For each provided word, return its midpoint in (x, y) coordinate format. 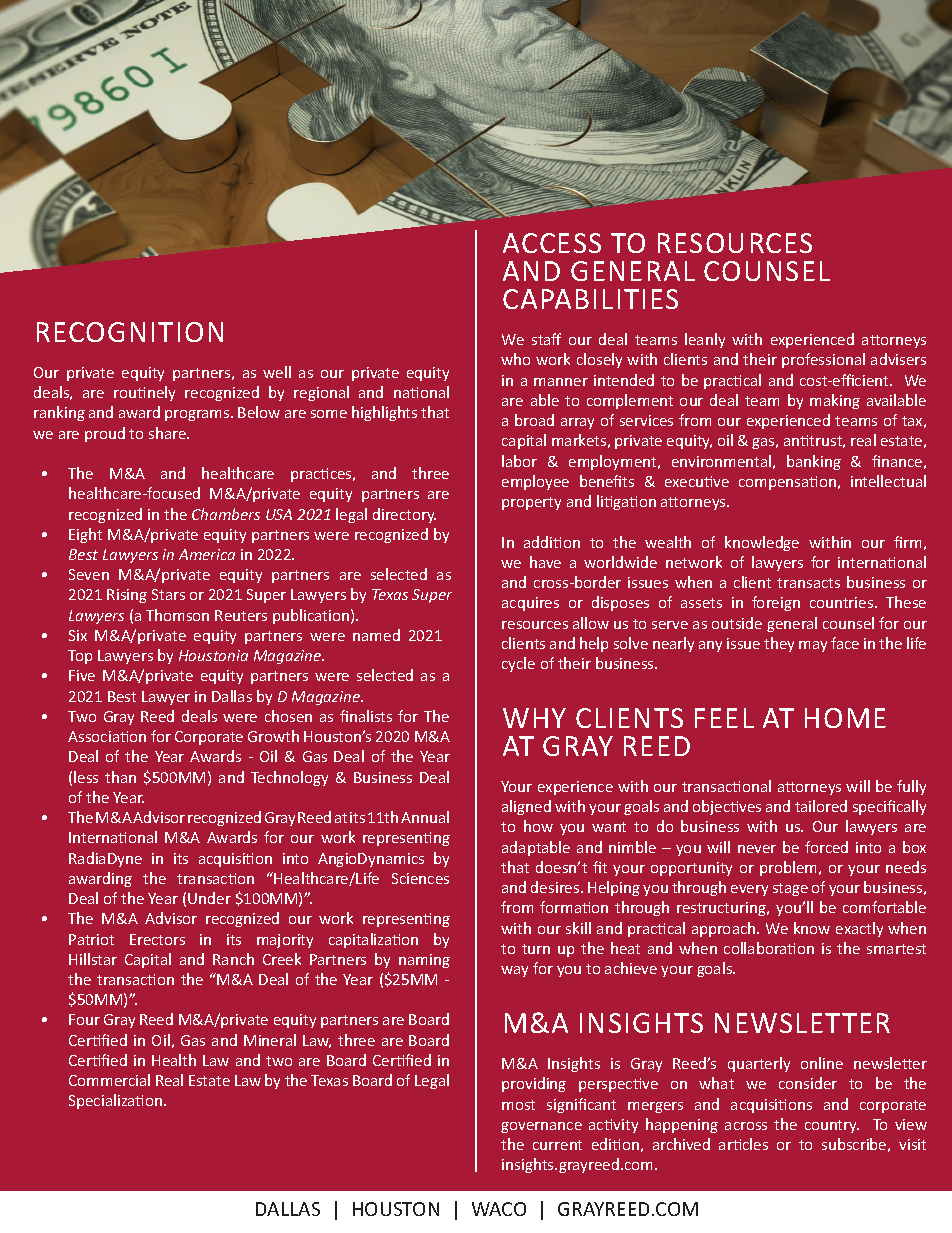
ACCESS (552, 243)
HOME (845, 718)
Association (107, 736)
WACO (499, 1209)
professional (823, 360)
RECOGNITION (130, 332)
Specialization (115, 1101)
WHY (534, 718)
